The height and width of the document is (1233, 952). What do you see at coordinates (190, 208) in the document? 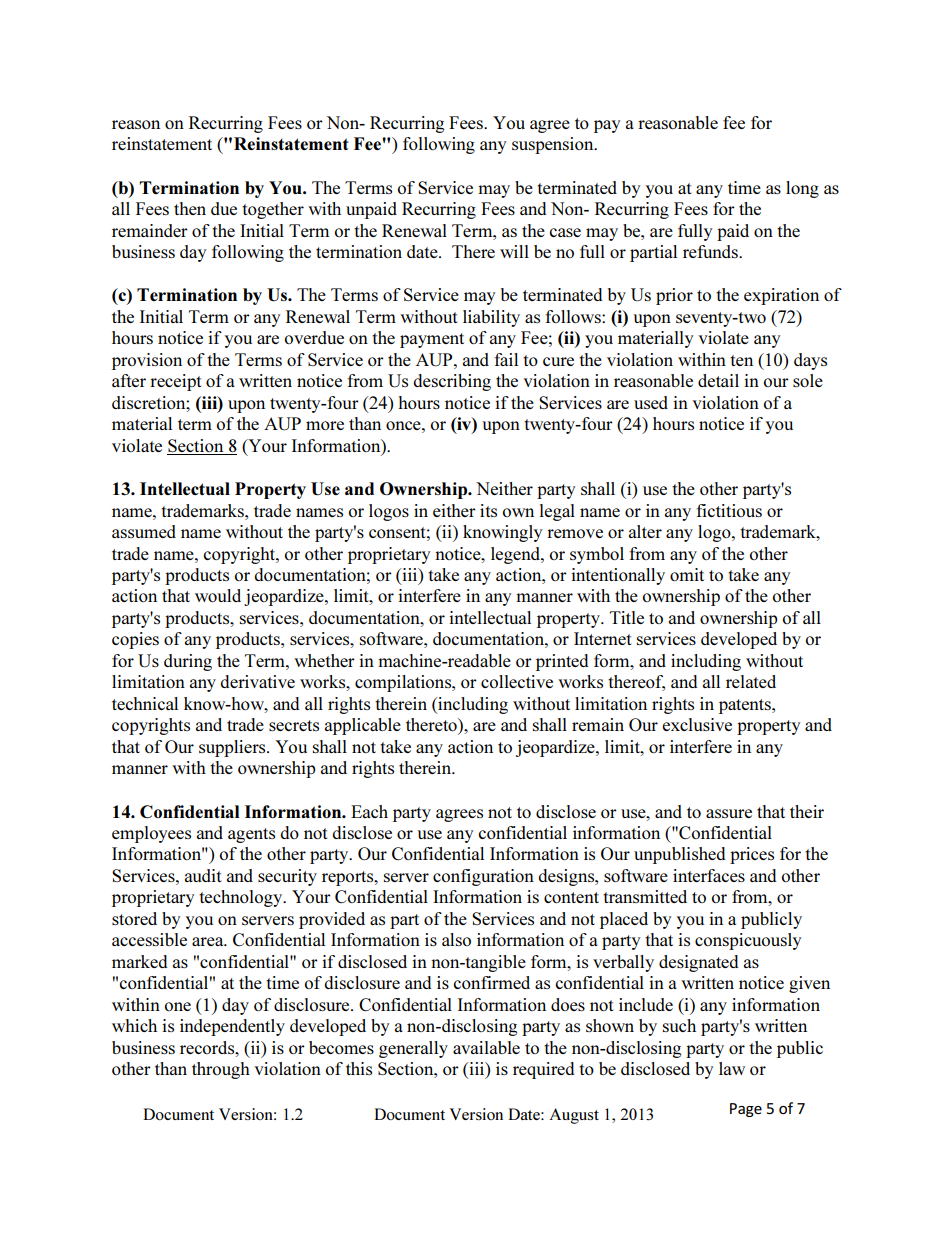
I see `then` at bounding box center [190, 208].
